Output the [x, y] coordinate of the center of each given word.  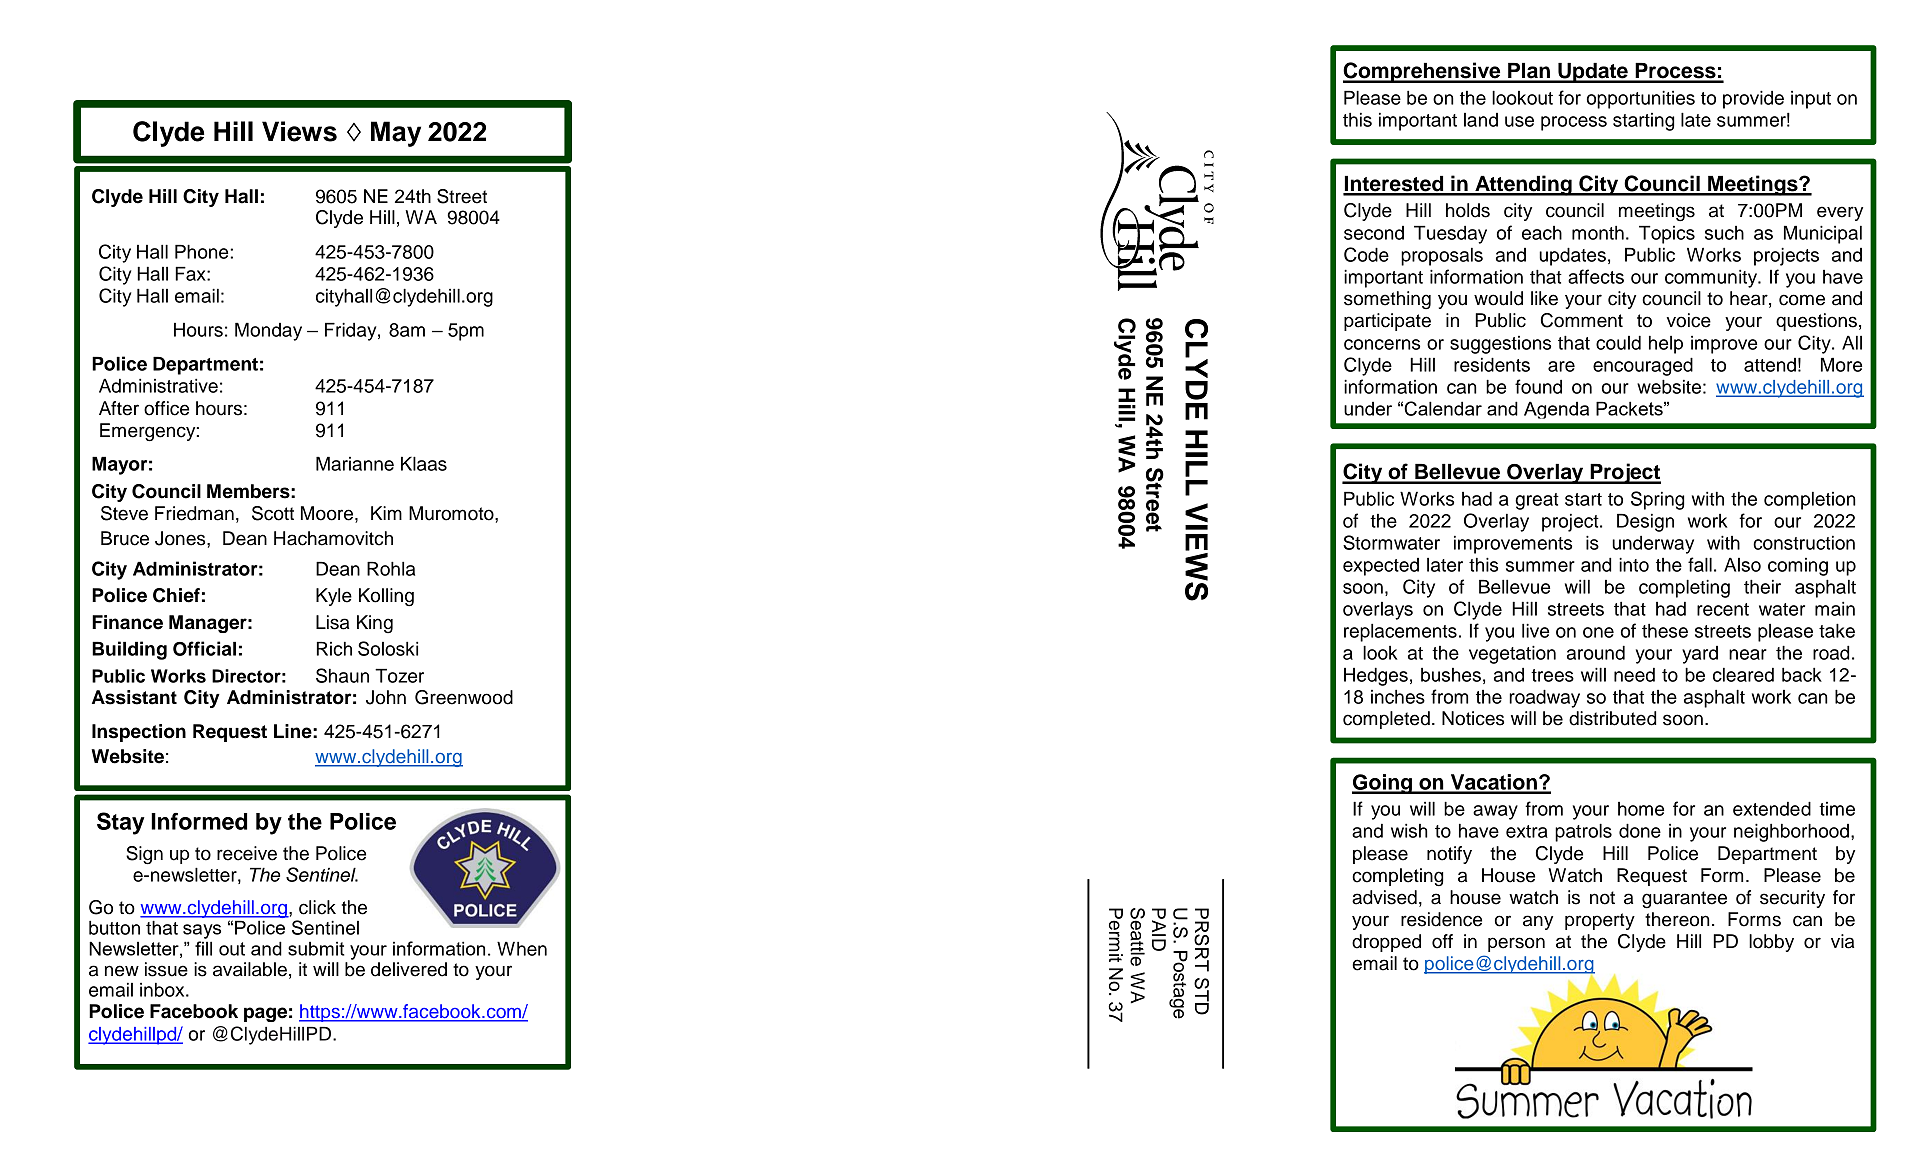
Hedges [1376, 676]
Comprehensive [1423, 72]
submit [316, 948]
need [1634, 675]
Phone [203, 251]
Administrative [158, 385]
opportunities [1641, 99]
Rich [334, 648]
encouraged [1643, 366]
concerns [1382, 344]
